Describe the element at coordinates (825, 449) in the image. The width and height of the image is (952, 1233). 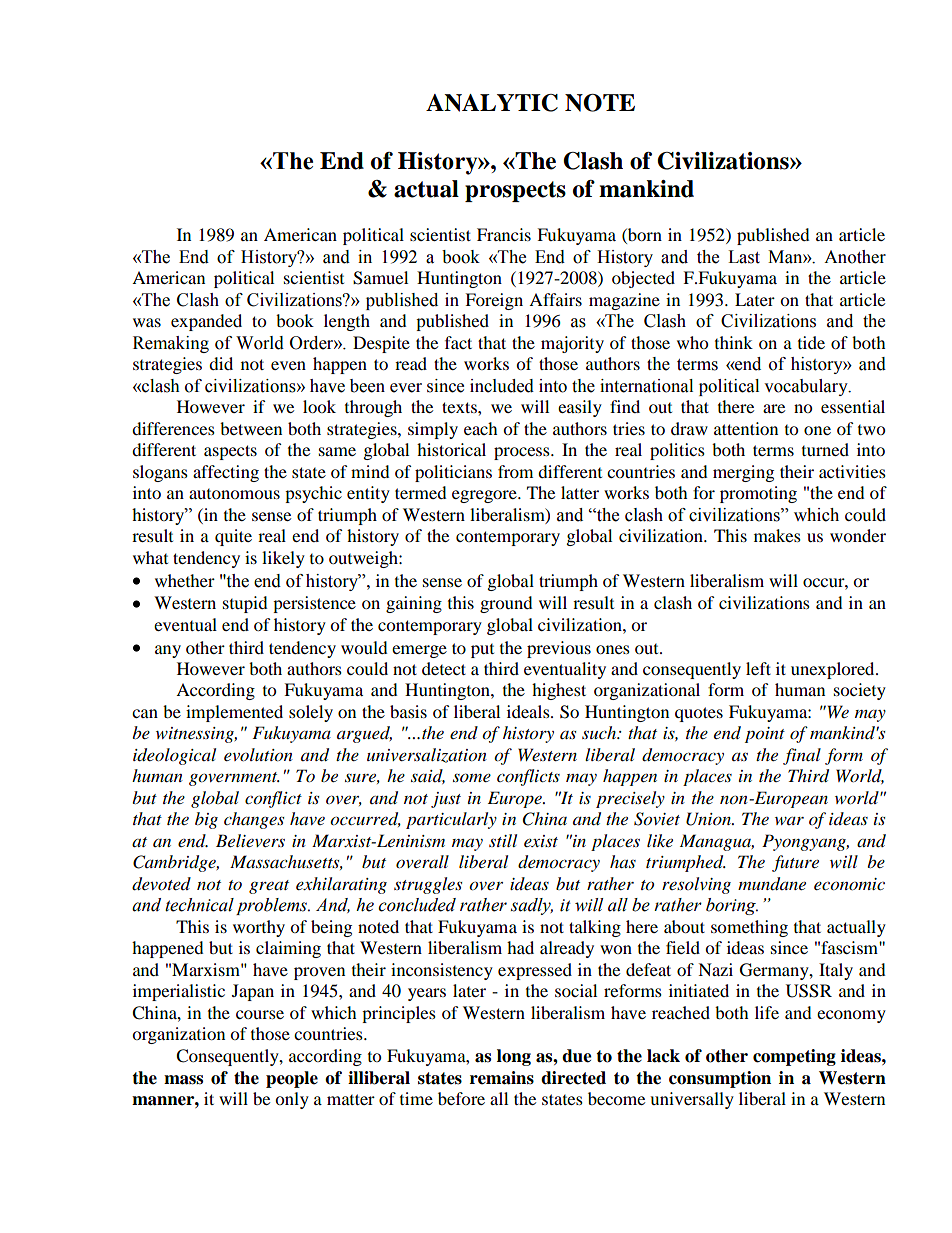
I see `turned` at that location.
